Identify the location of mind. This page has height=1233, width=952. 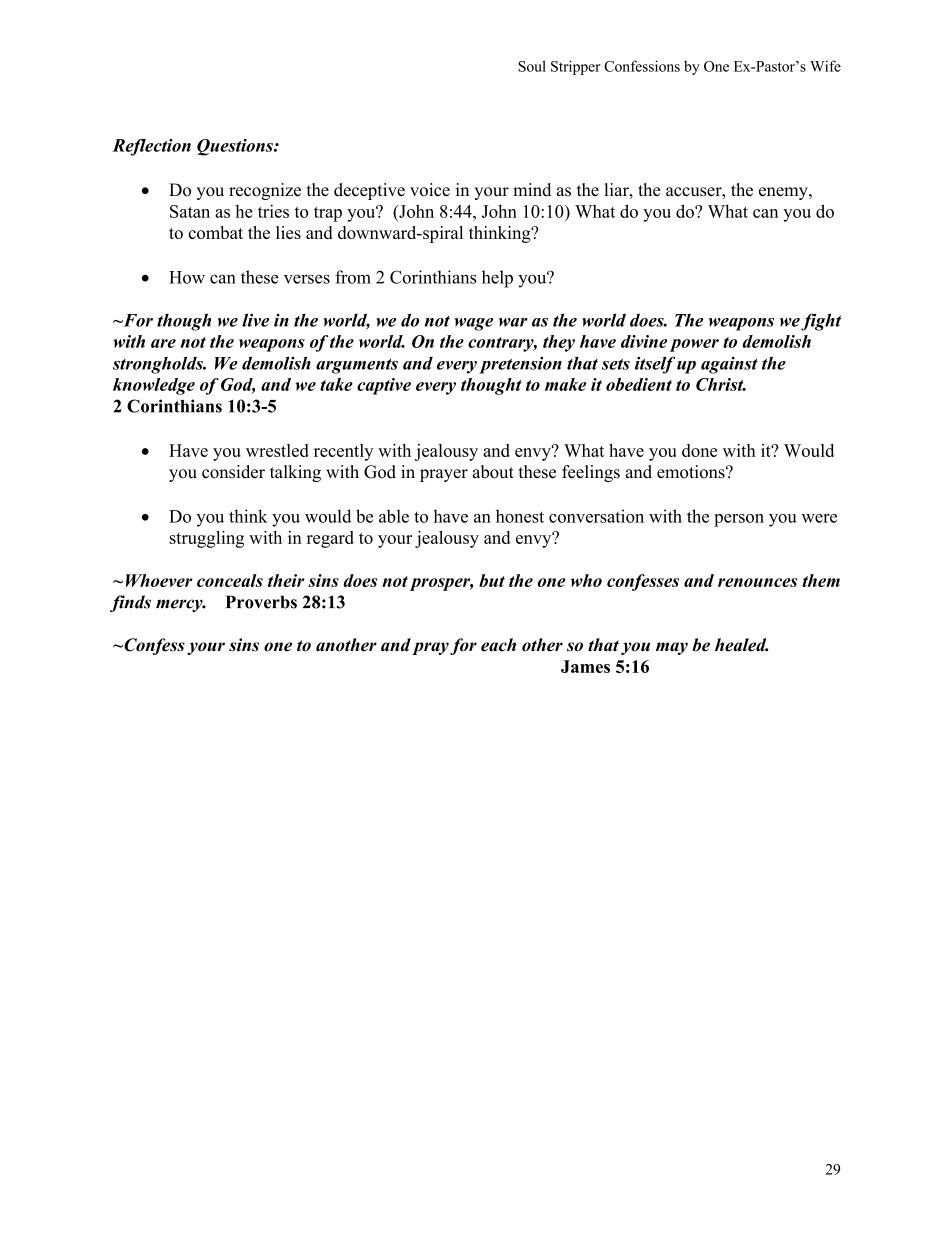
(532, 190).
